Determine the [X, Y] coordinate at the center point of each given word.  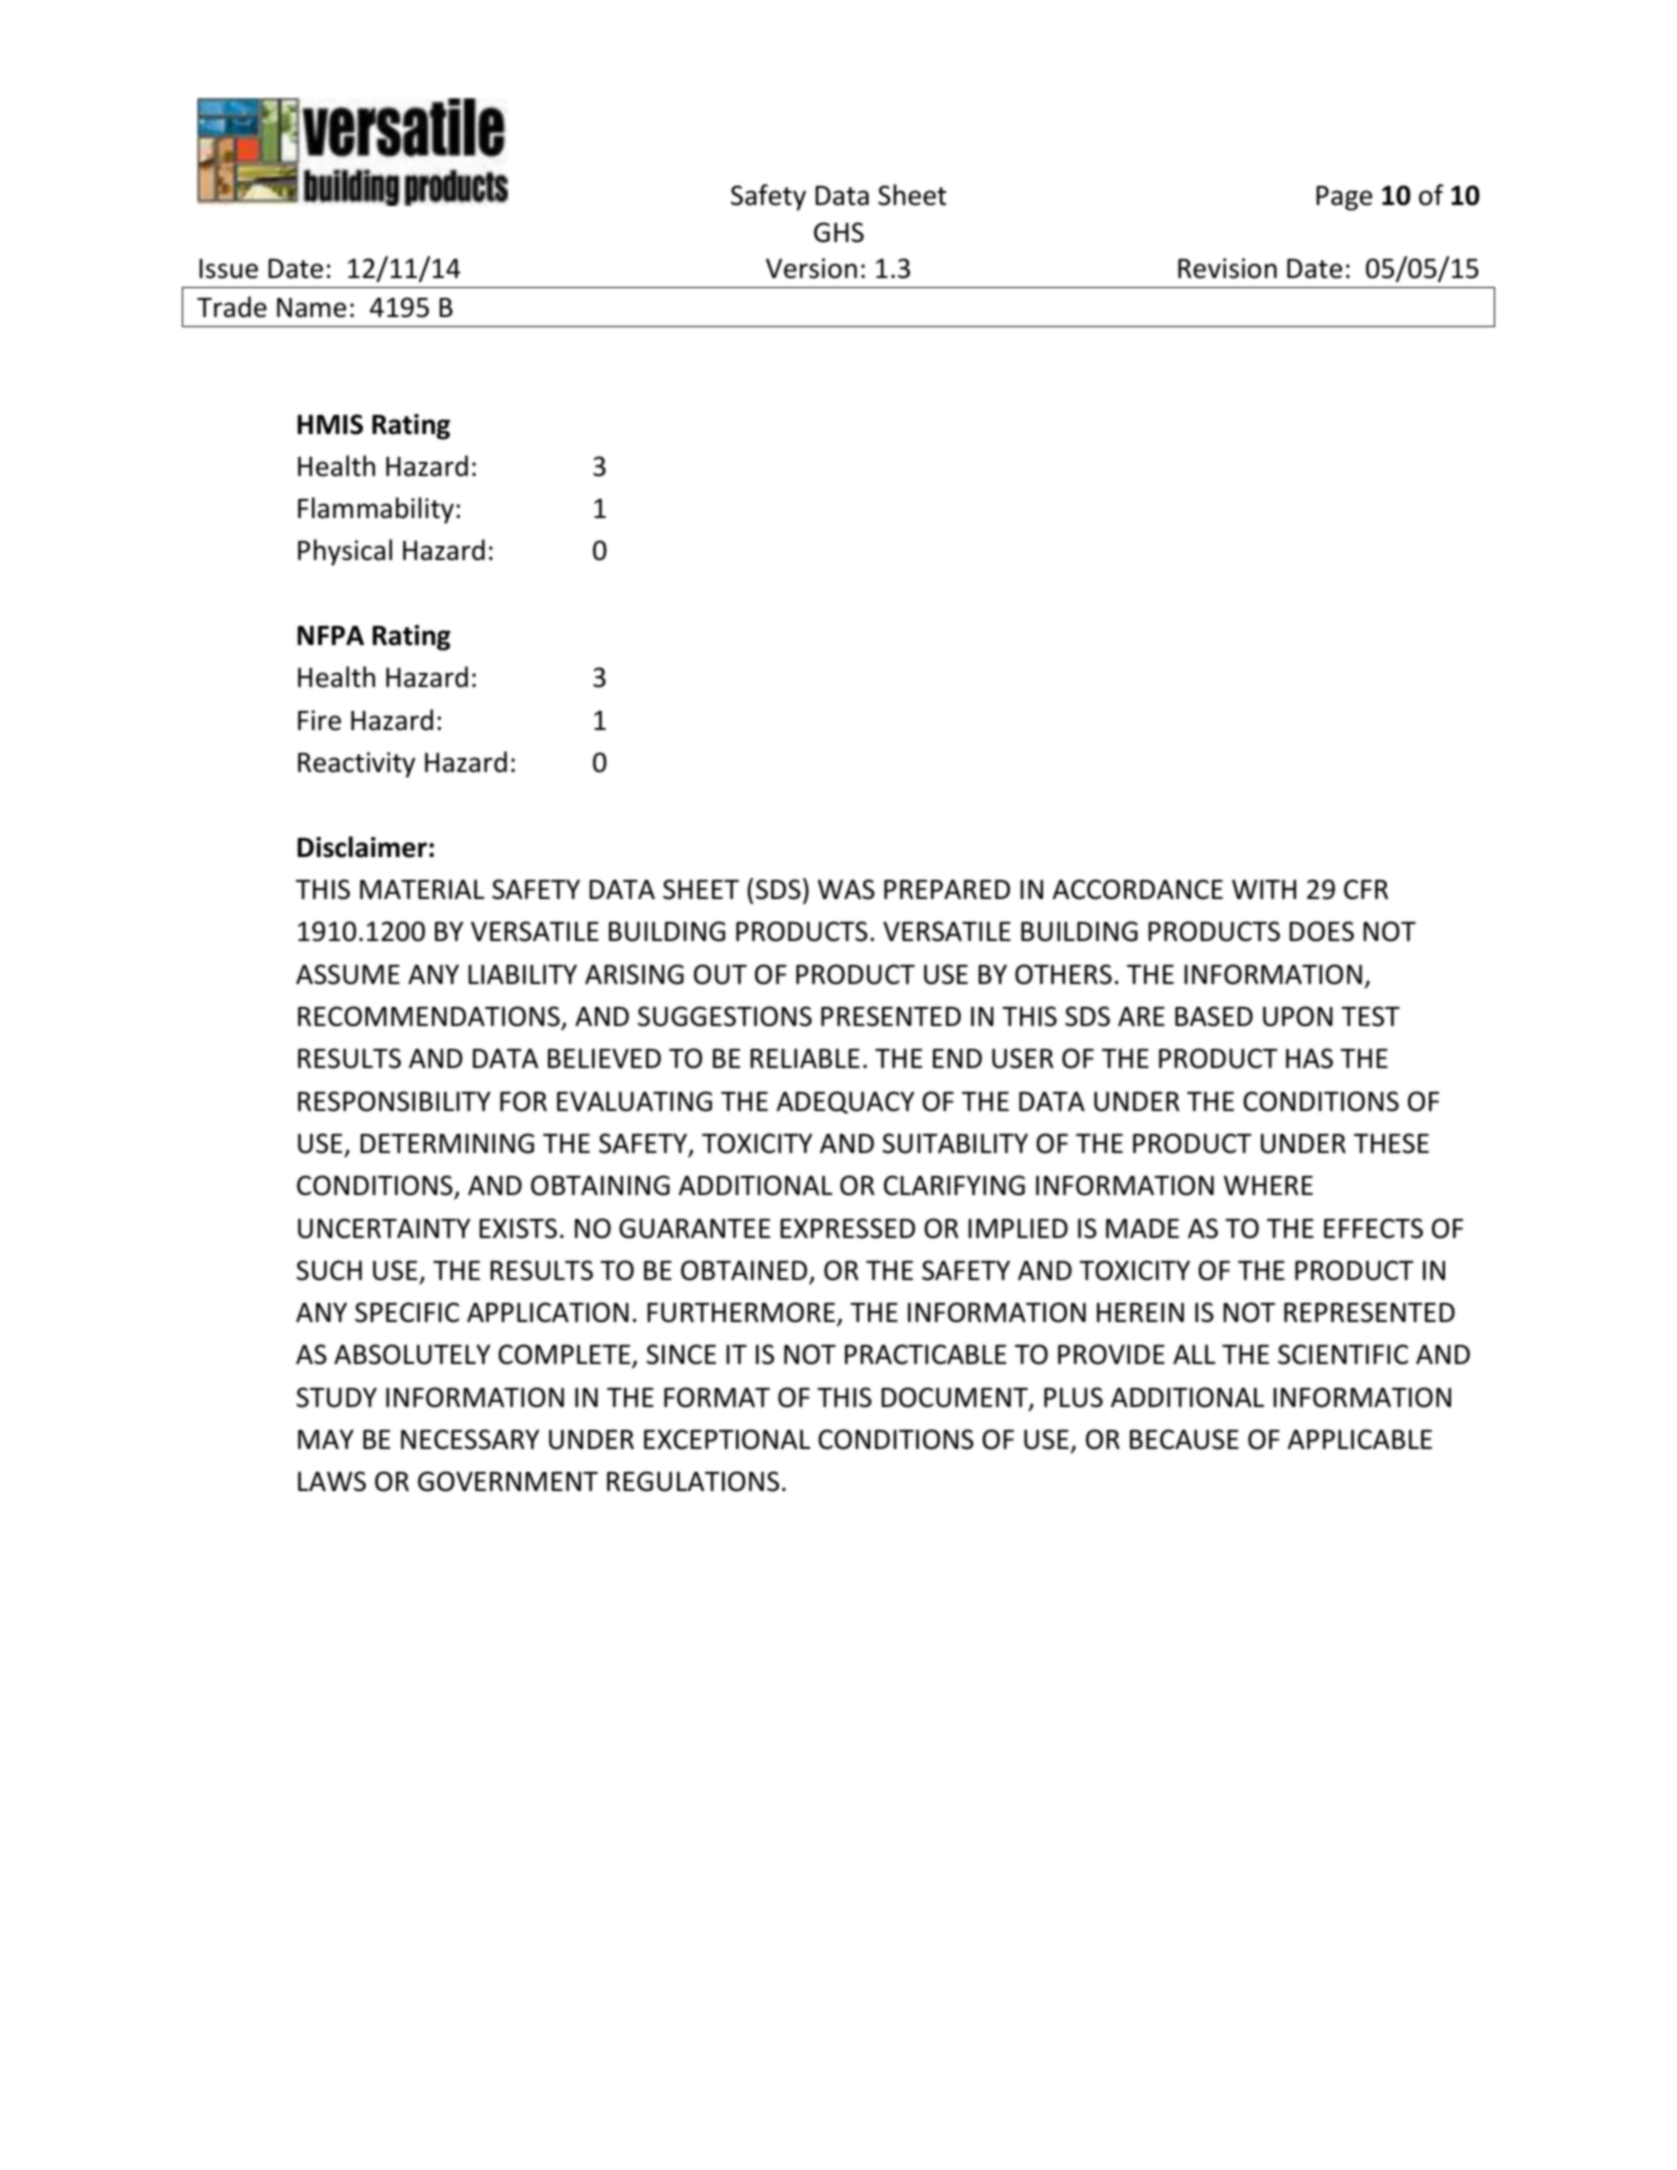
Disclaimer [362, 847]
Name [311, 308]
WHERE [1268, 1185]
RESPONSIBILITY [394, 1101]
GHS [839, 232]
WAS [846, 889]
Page [1344, 198]
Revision [1227, 268]
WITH [1264, 889]
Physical [345, 552]
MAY [326, 1439]
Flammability [376, 510]
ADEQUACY [845, 1102]
